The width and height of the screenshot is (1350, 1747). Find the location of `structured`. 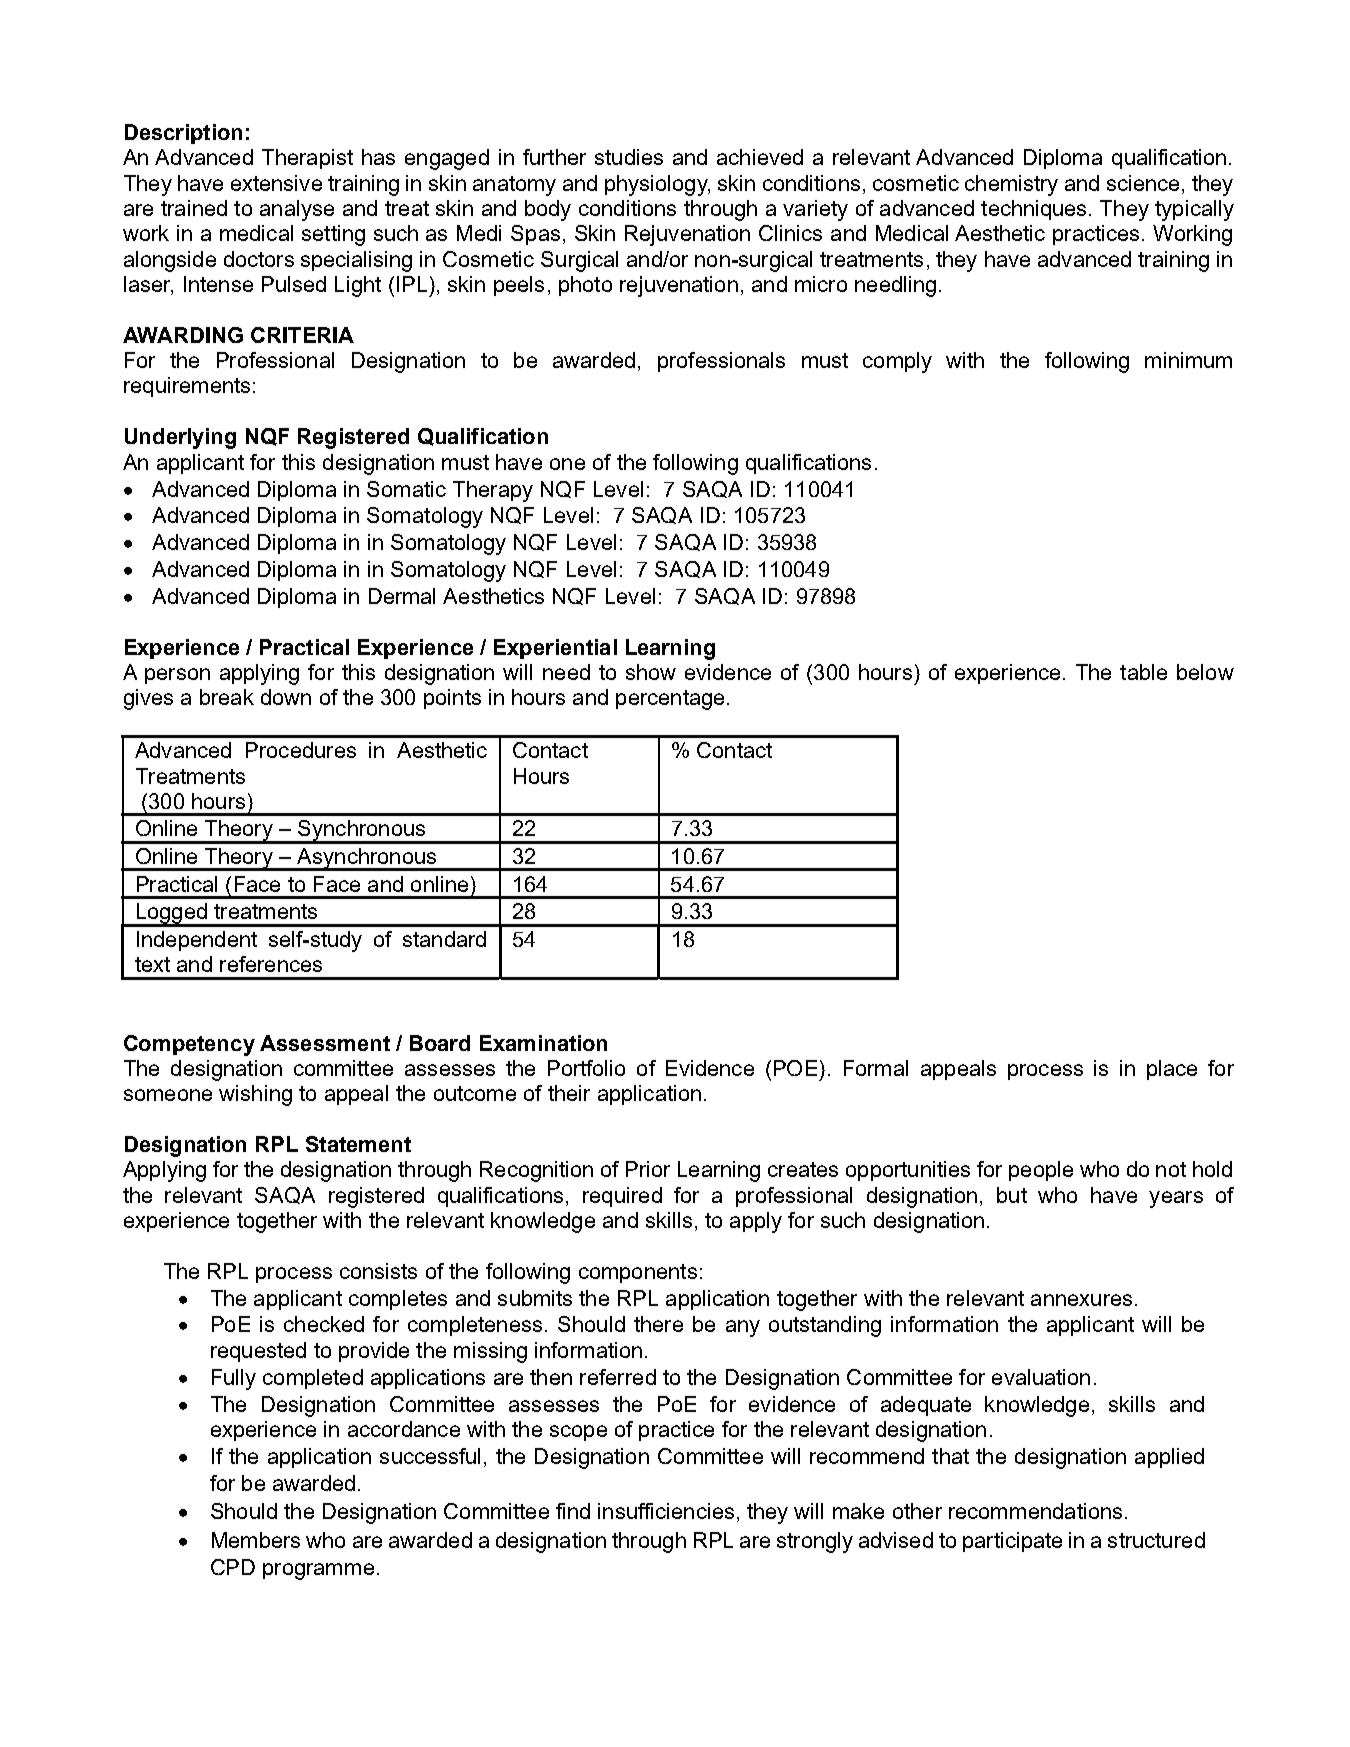

structured is located at coordinates (1156, 1540).
